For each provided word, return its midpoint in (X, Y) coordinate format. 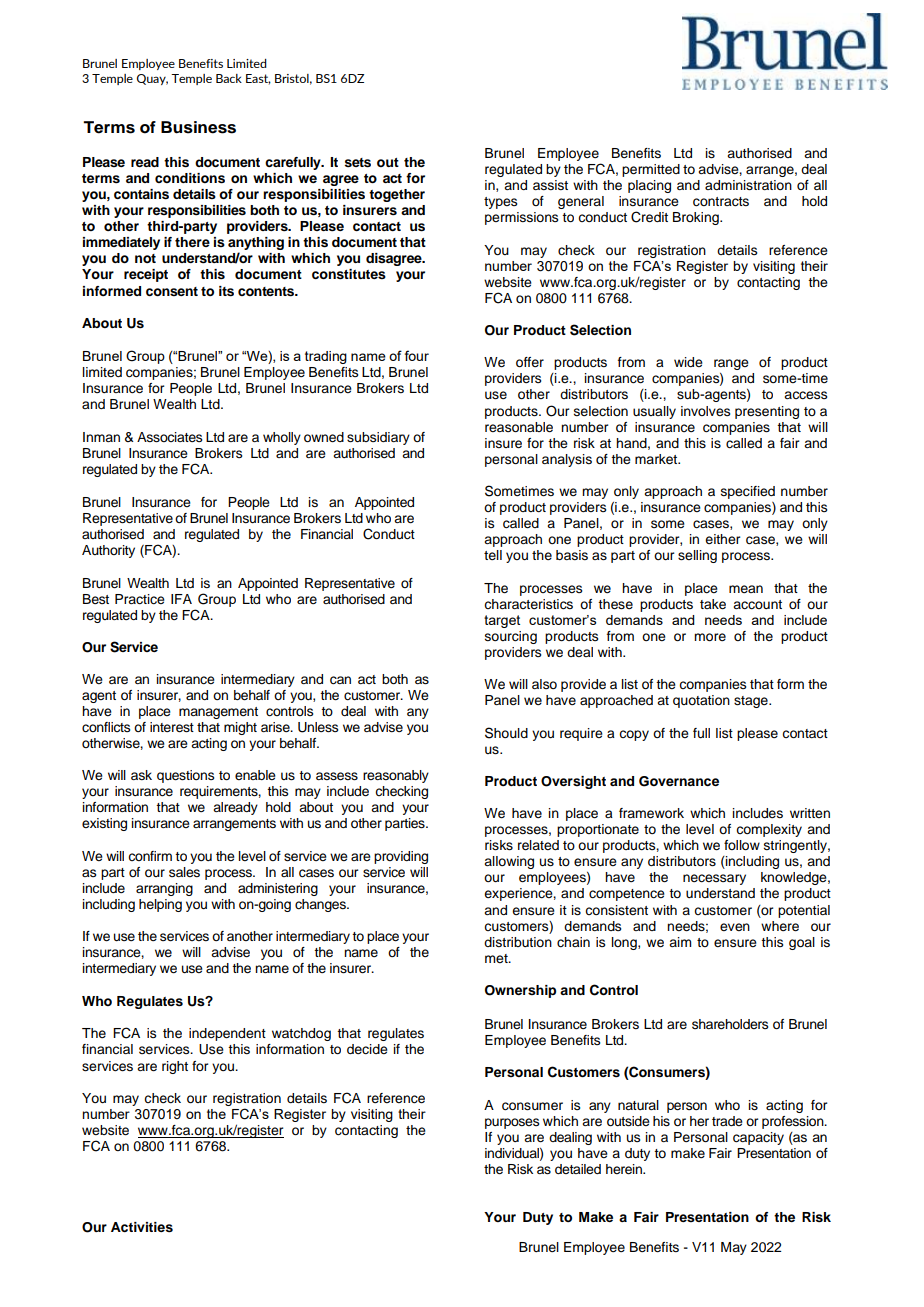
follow (742, 845)
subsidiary (378, 438)
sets (358, 163)
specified (748, 492)
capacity (758, 1138)
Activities (142, 1227)
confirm (150, 856)
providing (401, 857)
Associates (169, 437)
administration (748, 185)
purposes (512, 1123)
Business (198, 127)
